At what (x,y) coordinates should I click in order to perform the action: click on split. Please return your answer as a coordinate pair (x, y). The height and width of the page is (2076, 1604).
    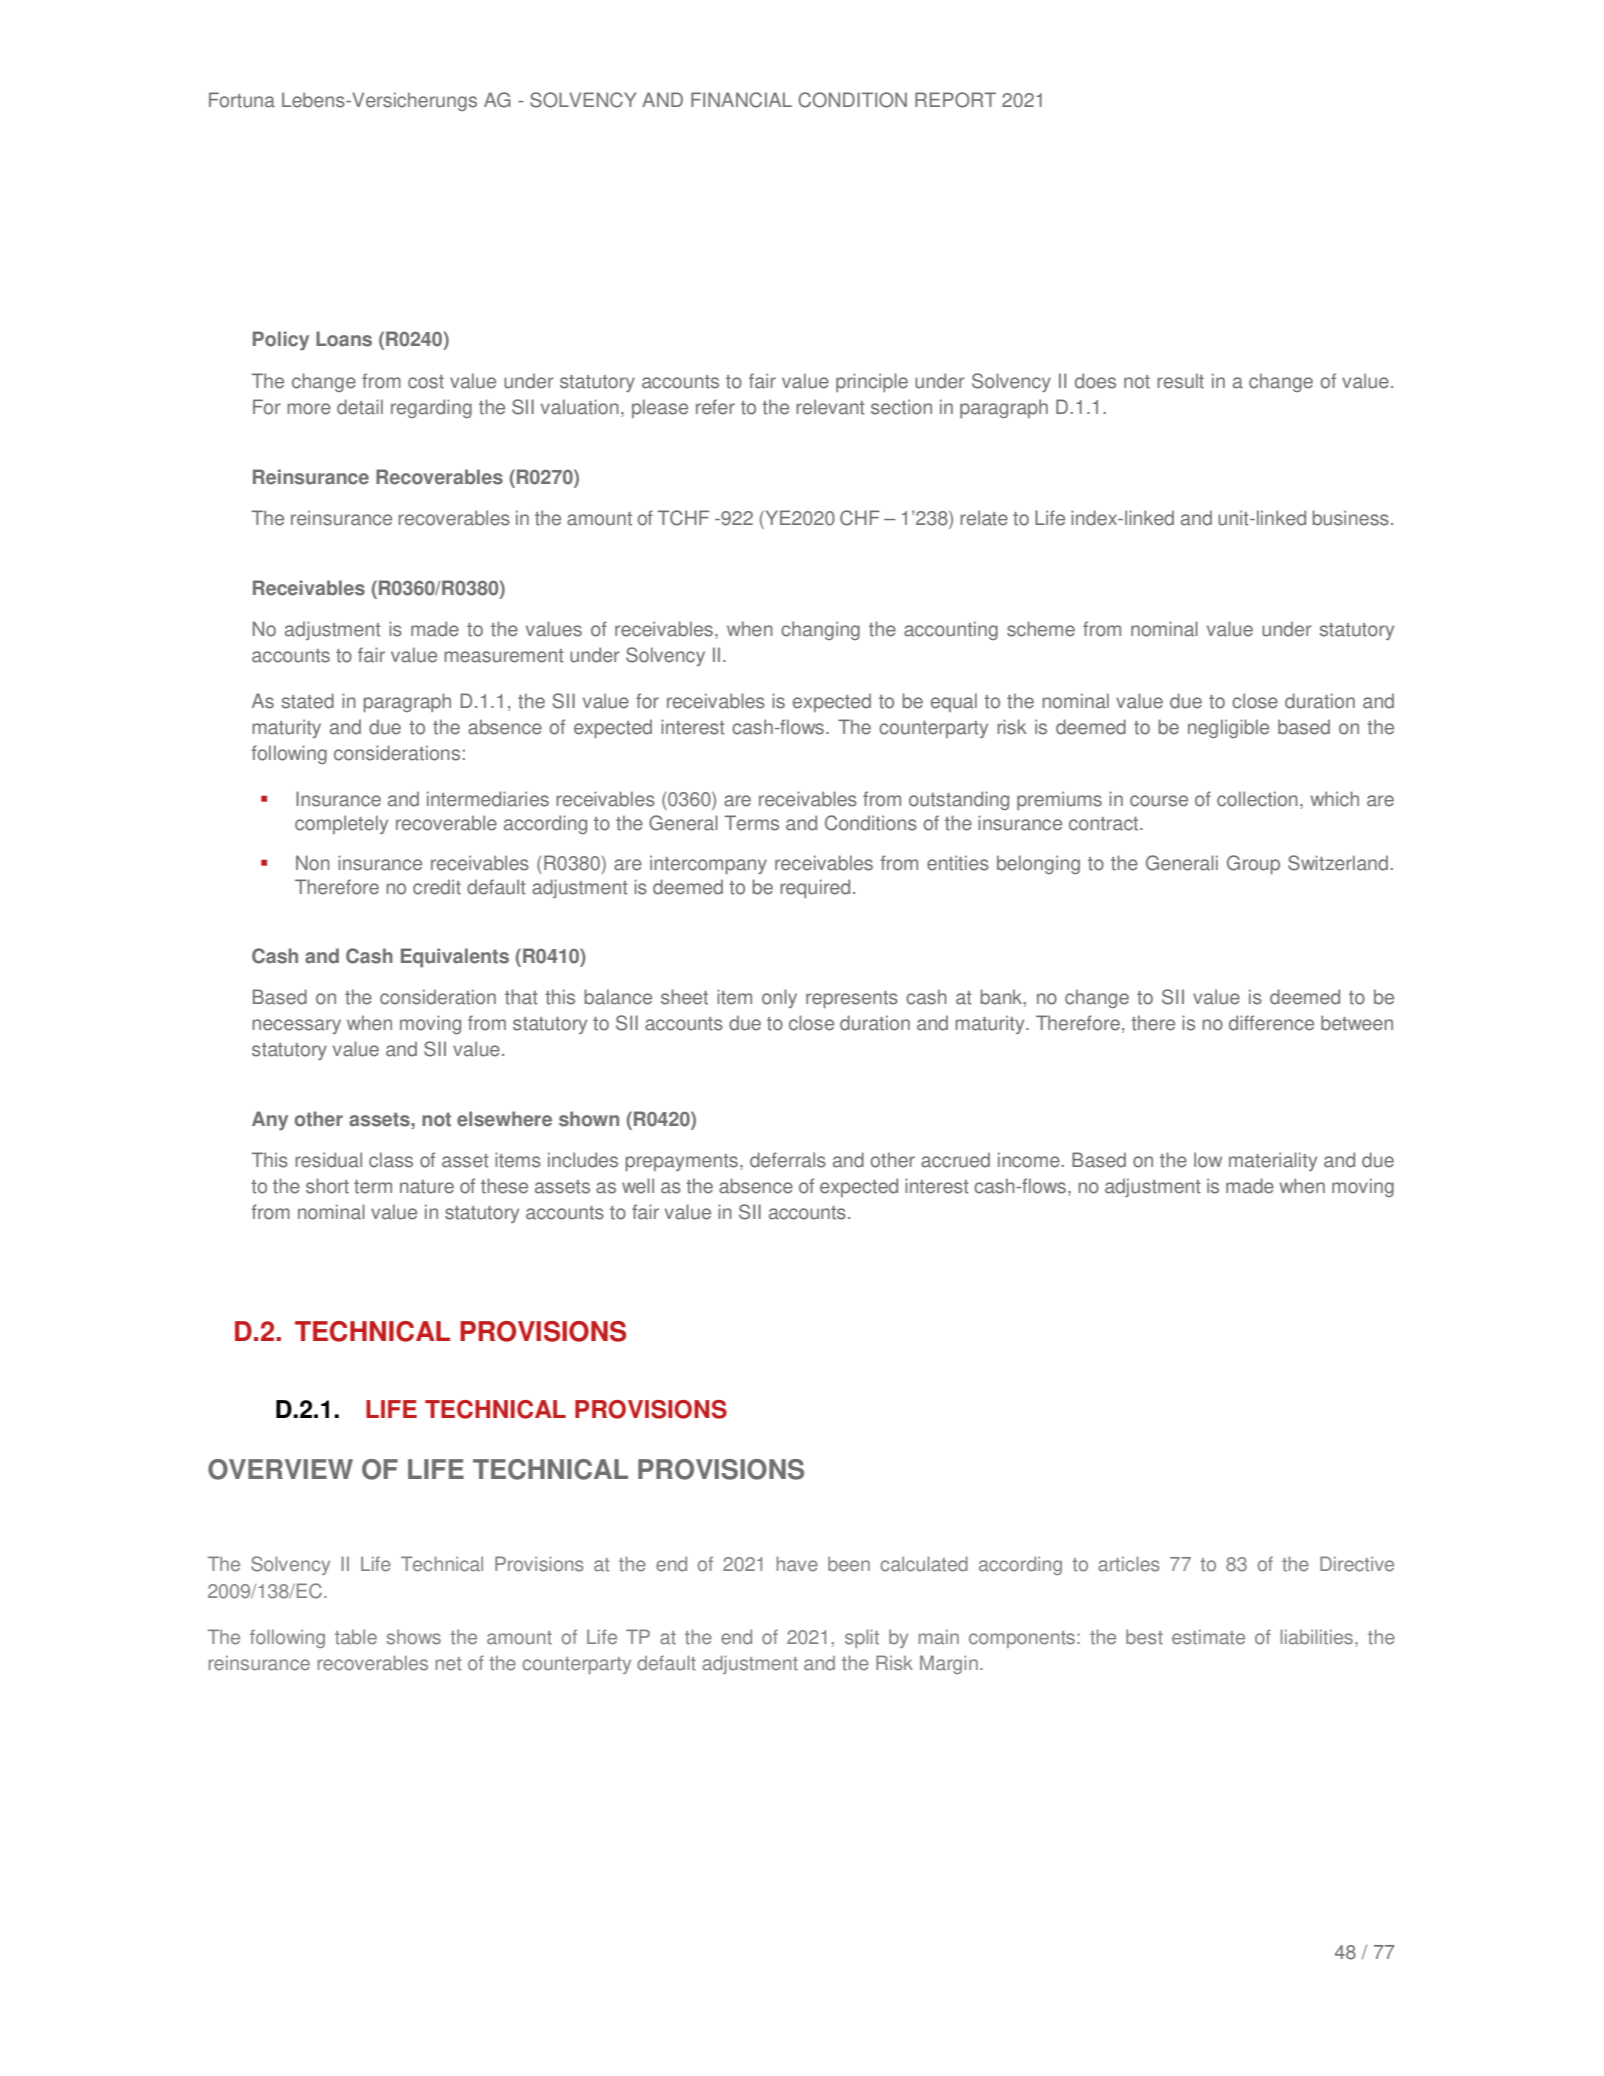
    Looking at the image, I should click on (862, 1638).
